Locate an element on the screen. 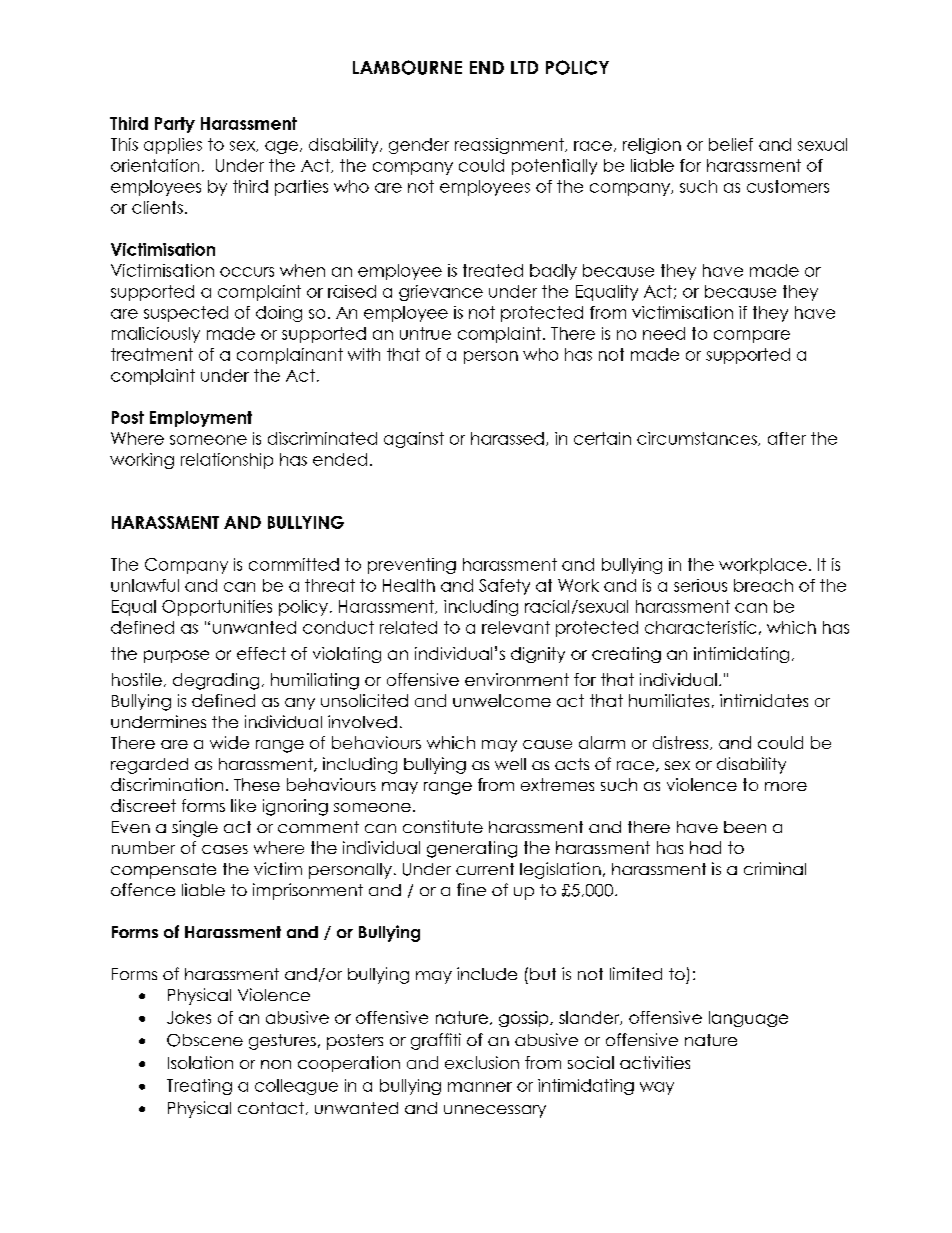 This screenshot has width=952, height=1233. belief is located at coordinates (731, 144).
